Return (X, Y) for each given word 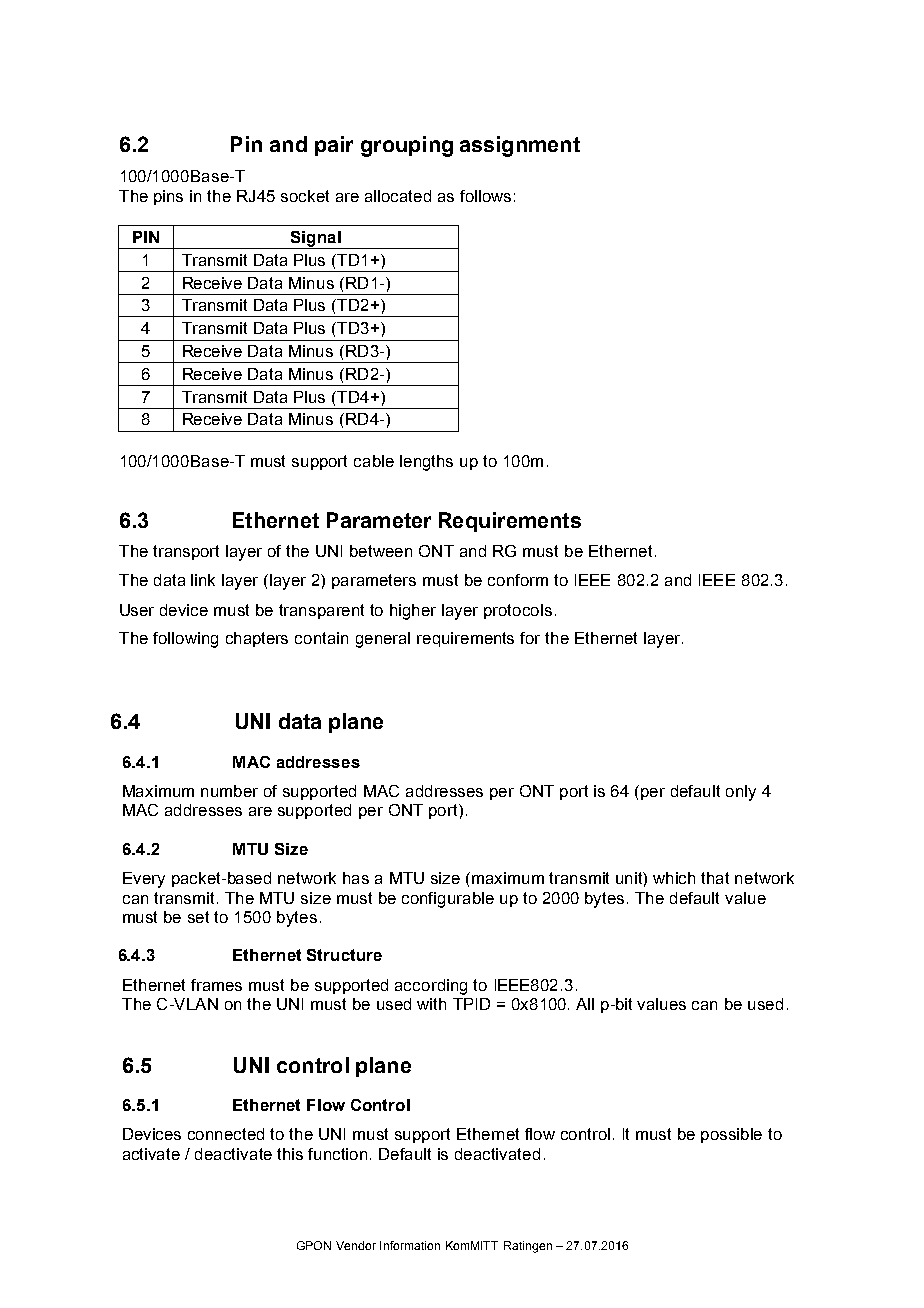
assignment (520, 146)
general (383, 640)
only (741, 793)
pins (168, 197)
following (185, 640)
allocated (398, 196)
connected (226, 1134)
